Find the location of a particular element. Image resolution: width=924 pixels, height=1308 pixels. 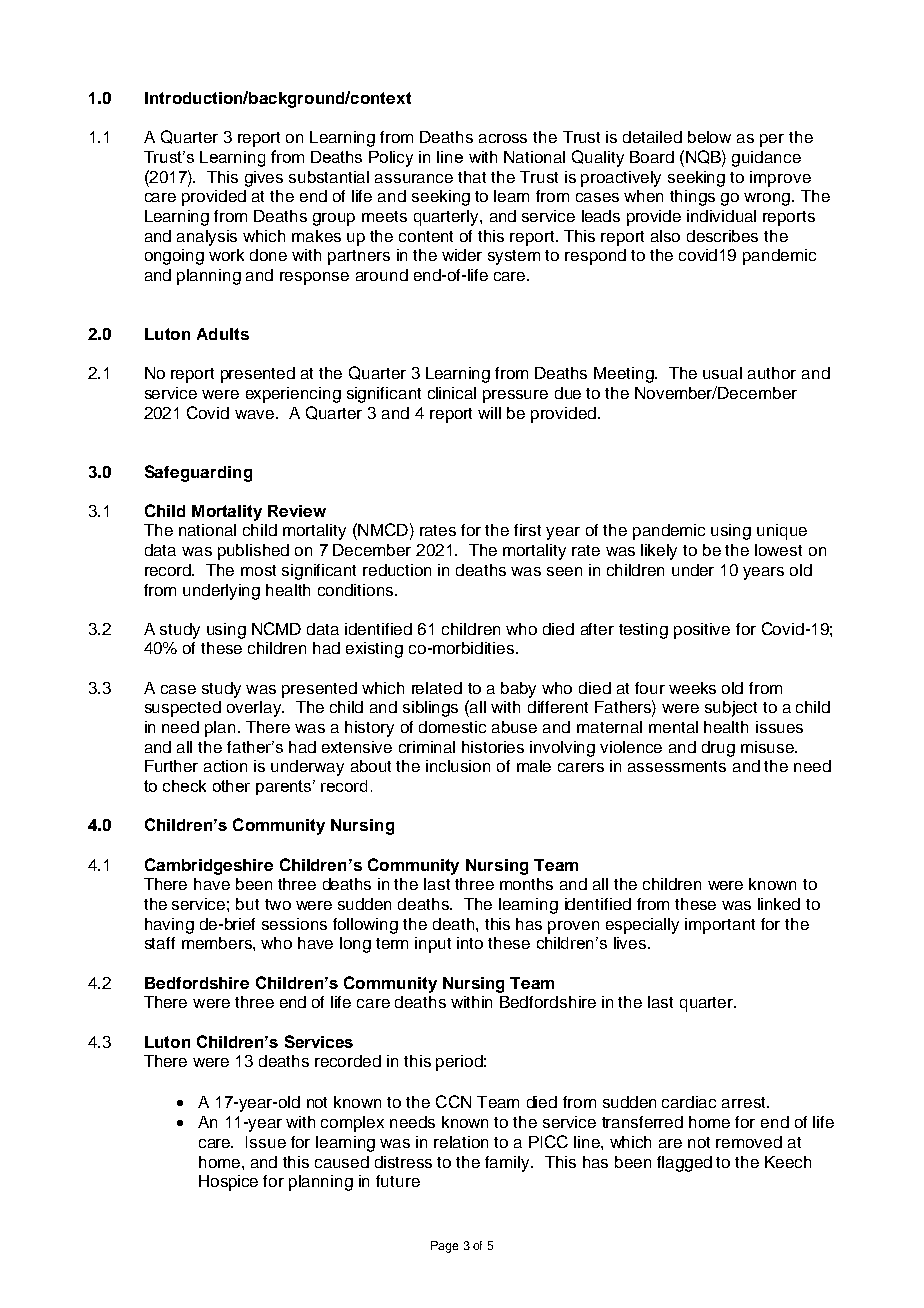

that is located at coordinates (472, 177).
